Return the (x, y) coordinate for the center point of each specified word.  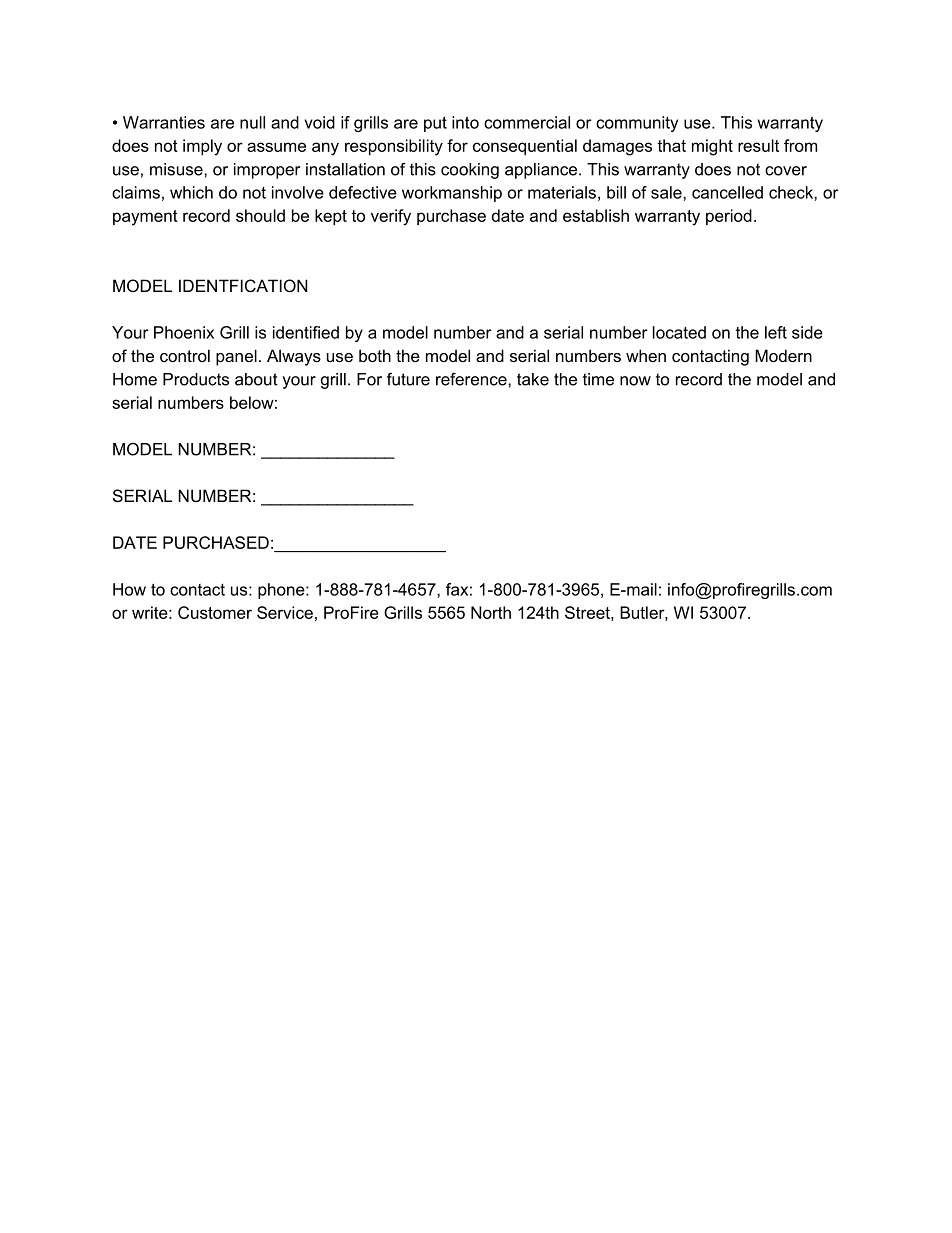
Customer (215, 612)
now (635, 381)
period (729, 217)
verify (391, 217)
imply (202, 147)
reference (472, 379)
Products (196, 379)
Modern (783, 355)
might (712, 147)
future (408, 379)
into (465, 122)
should (260, 215)
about (256, 379)
